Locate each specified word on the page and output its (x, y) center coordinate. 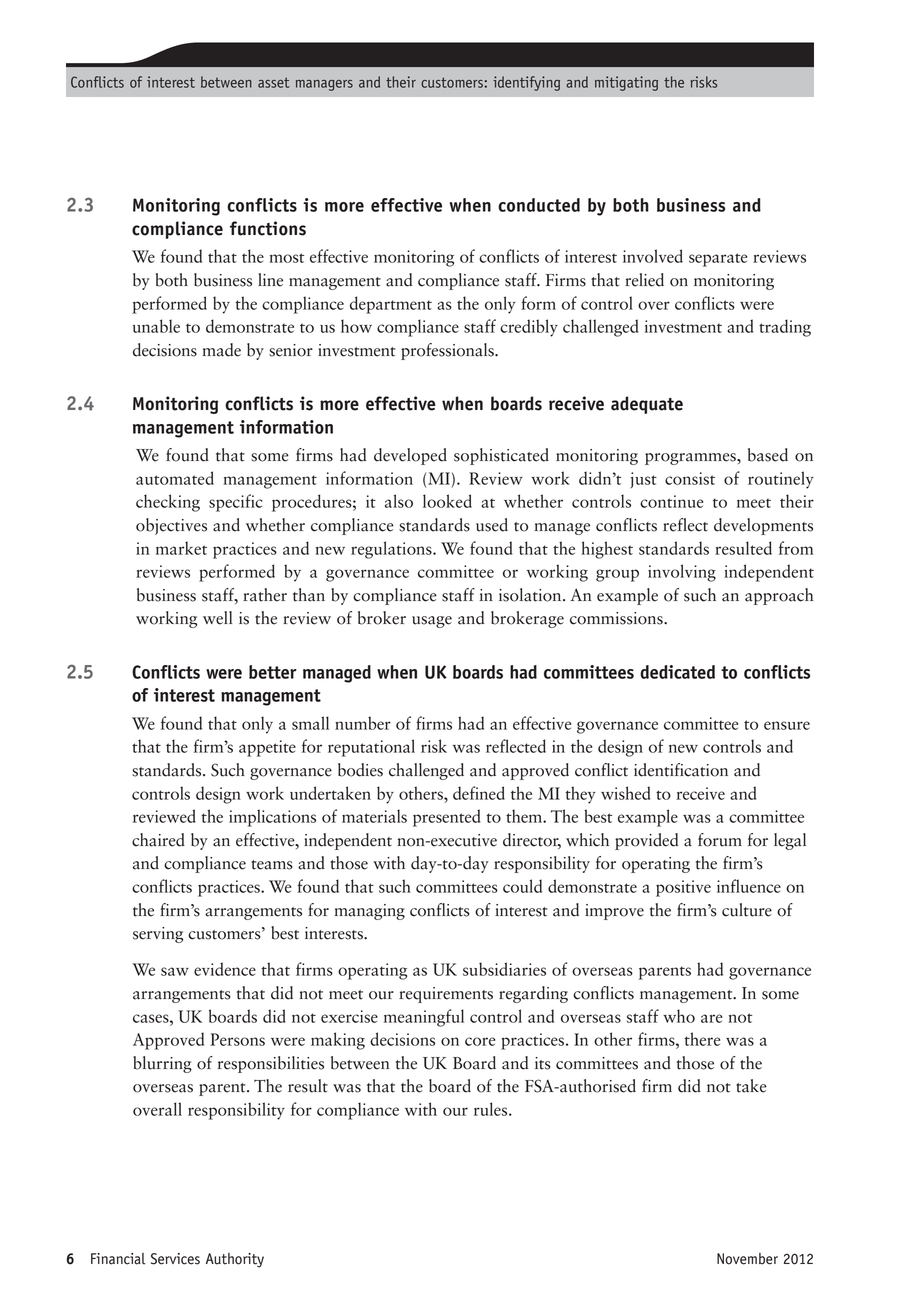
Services (175, 1259)
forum (720, 840)
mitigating (626, 83)
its (543, 1063)
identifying (526, 83)
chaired (158, 840)
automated (175, 478)
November (747, 1259)
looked (447, 501)
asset (273, 82)
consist (690, 478)
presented (446, 818)
